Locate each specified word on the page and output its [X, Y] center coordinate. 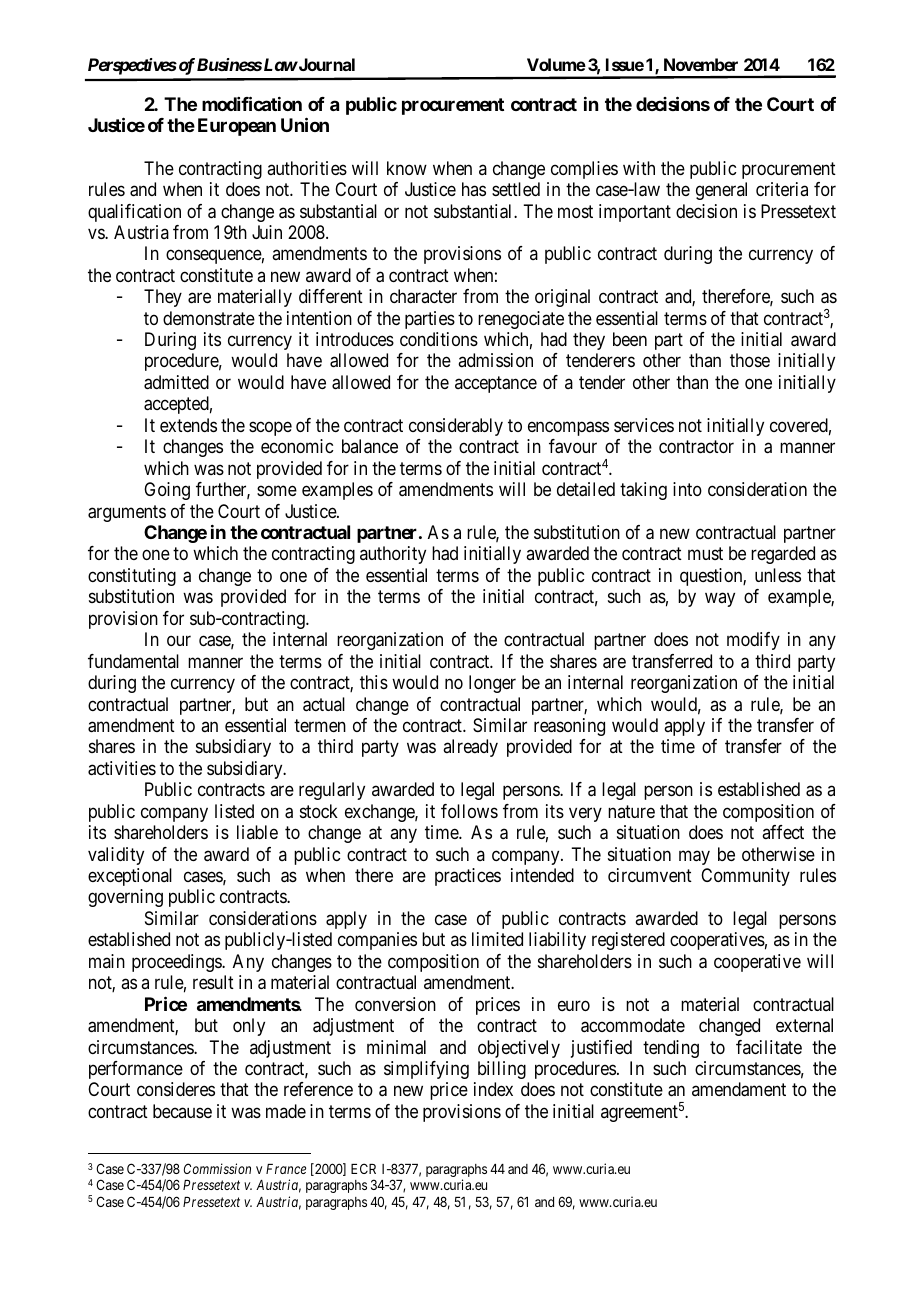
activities [122, 768]
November [701, 64]
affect [783, 832]
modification [252, 103]
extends [188, 425]
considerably [456, 427]
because [182, 1111]
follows [469, 811]
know [407, 168]
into [687, 489]
